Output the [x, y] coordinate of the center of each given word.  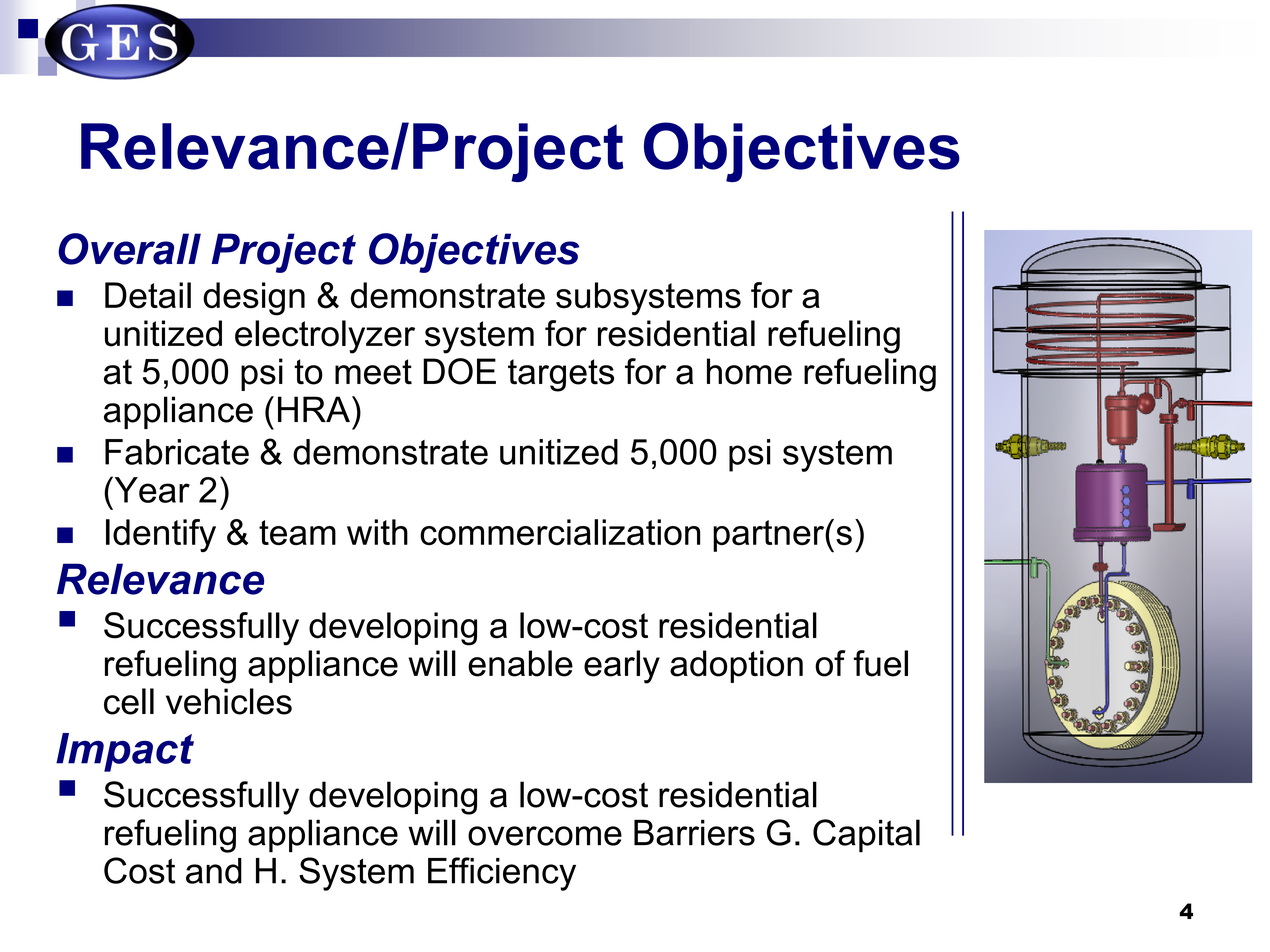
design [254, 299]
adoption [736, 666]
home [749, 371]
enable [520, 663]
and [214, 871]
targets [561, 375]
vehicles [229, 701]
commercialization [560, 532]
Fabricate [177, 452]
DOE [459, 371]
